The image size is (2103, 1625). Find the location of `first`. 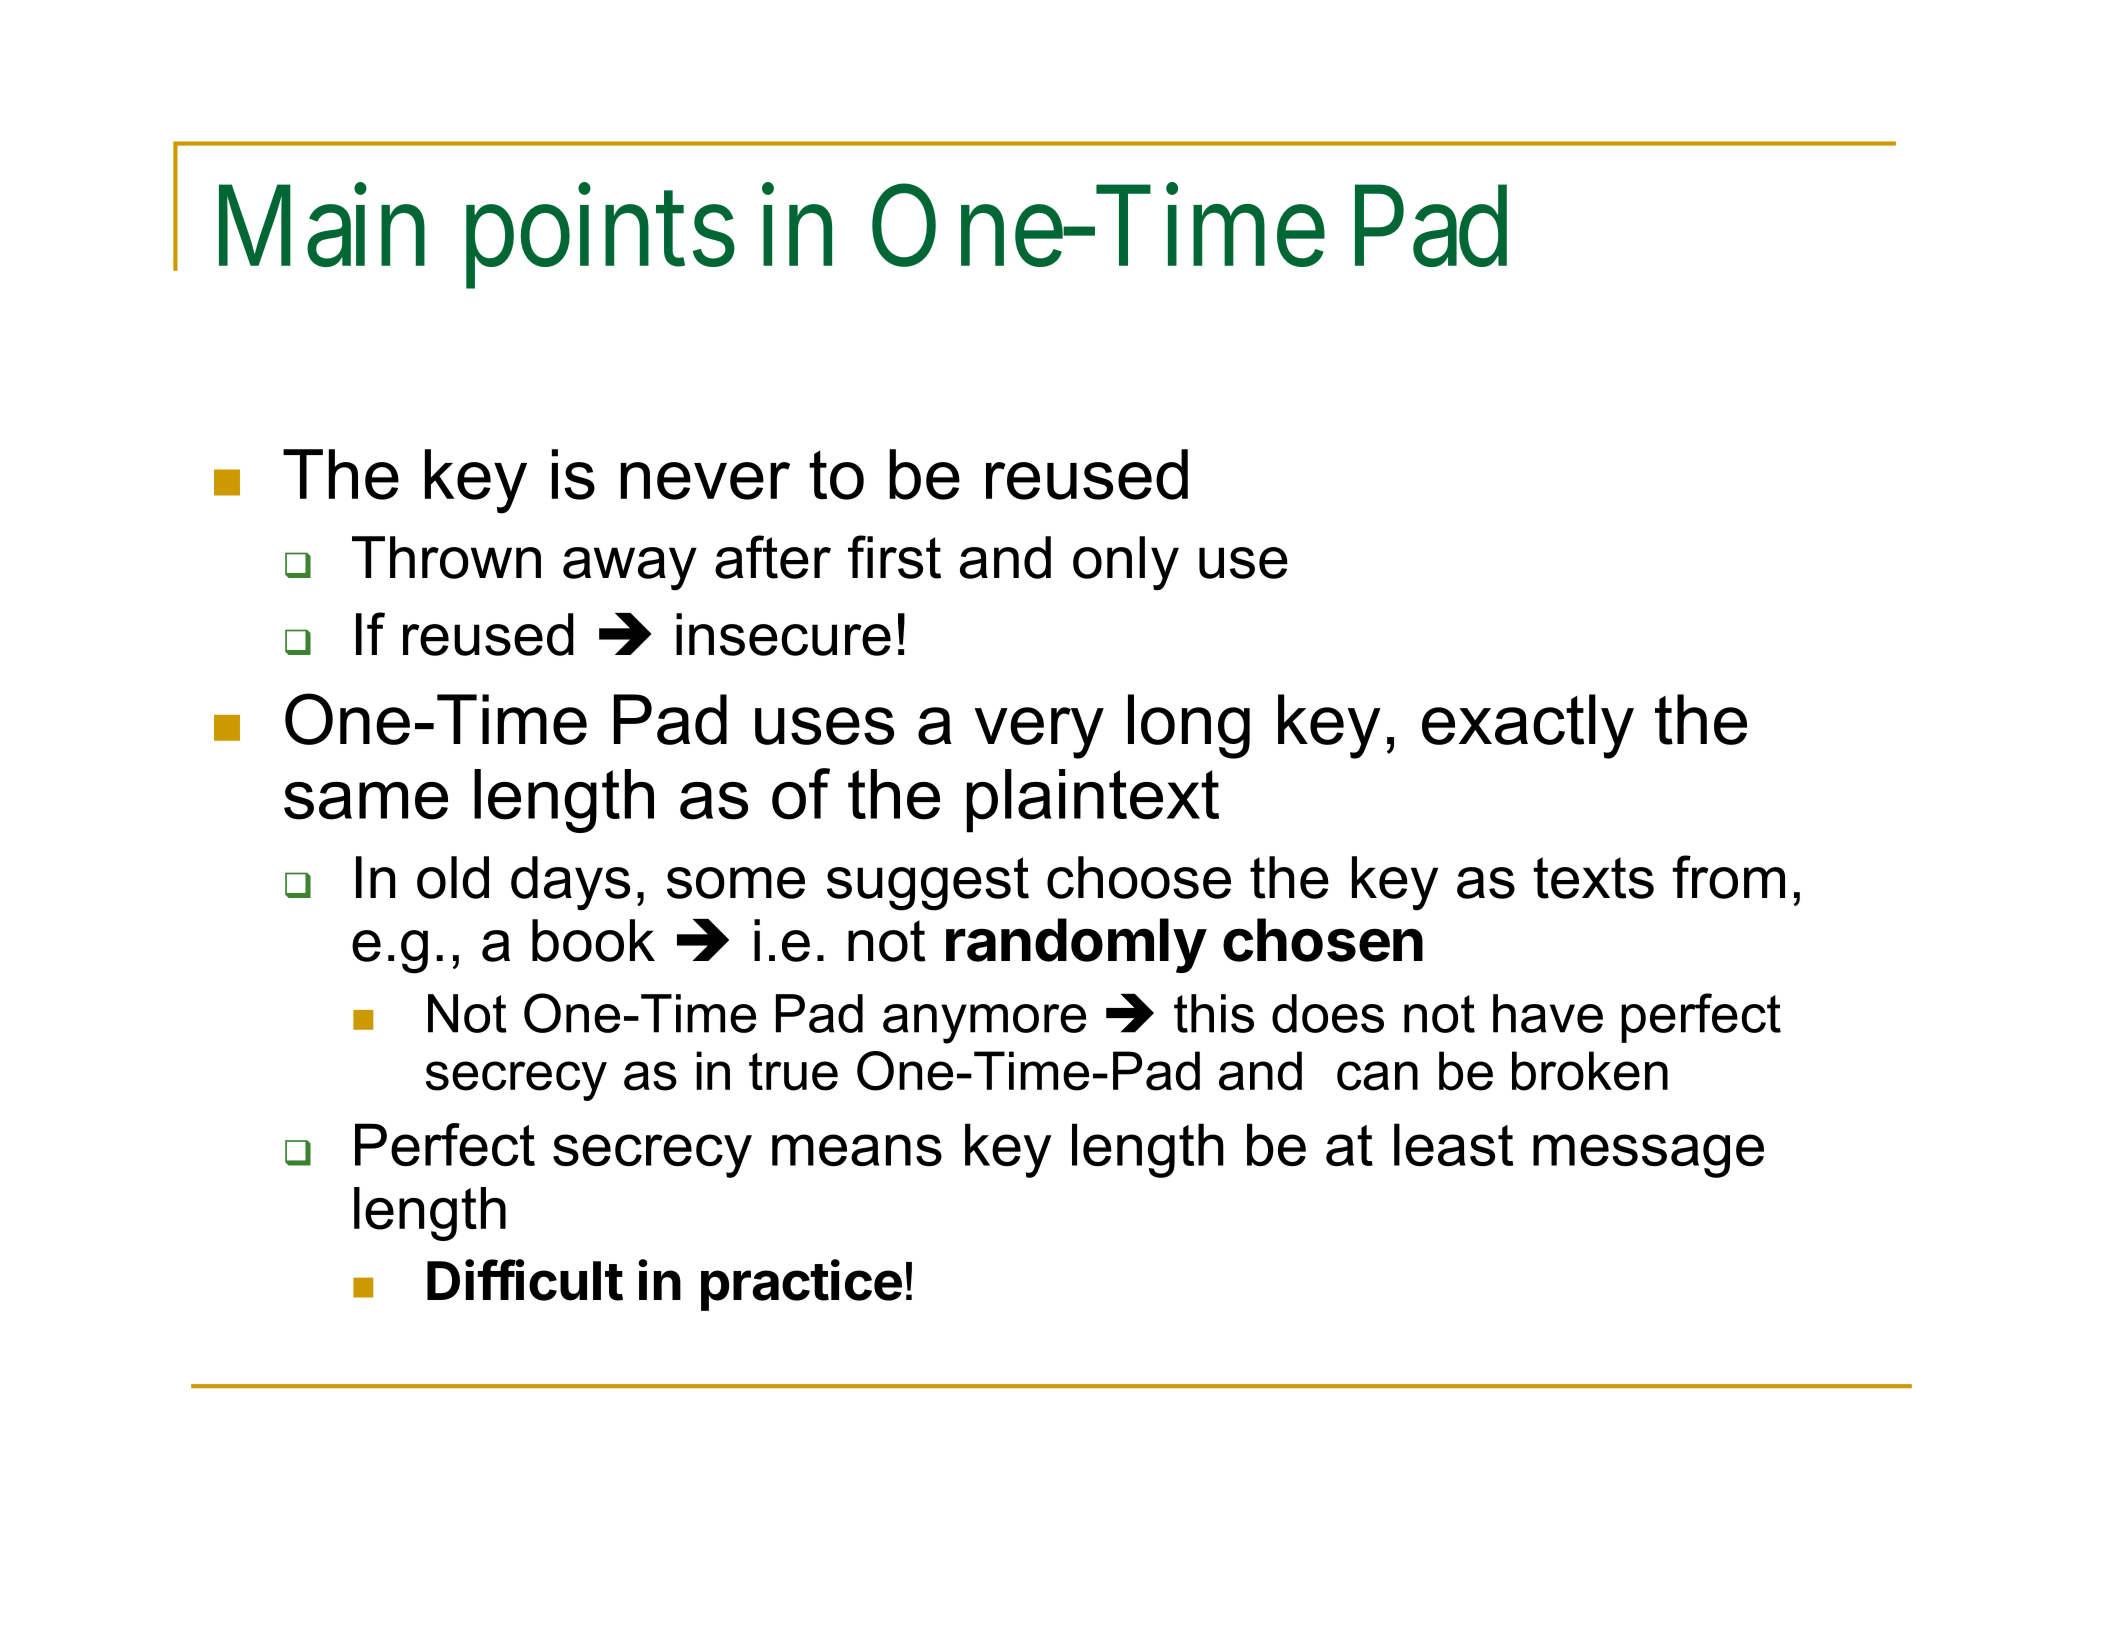

first is located at coordinates (894, 557).
